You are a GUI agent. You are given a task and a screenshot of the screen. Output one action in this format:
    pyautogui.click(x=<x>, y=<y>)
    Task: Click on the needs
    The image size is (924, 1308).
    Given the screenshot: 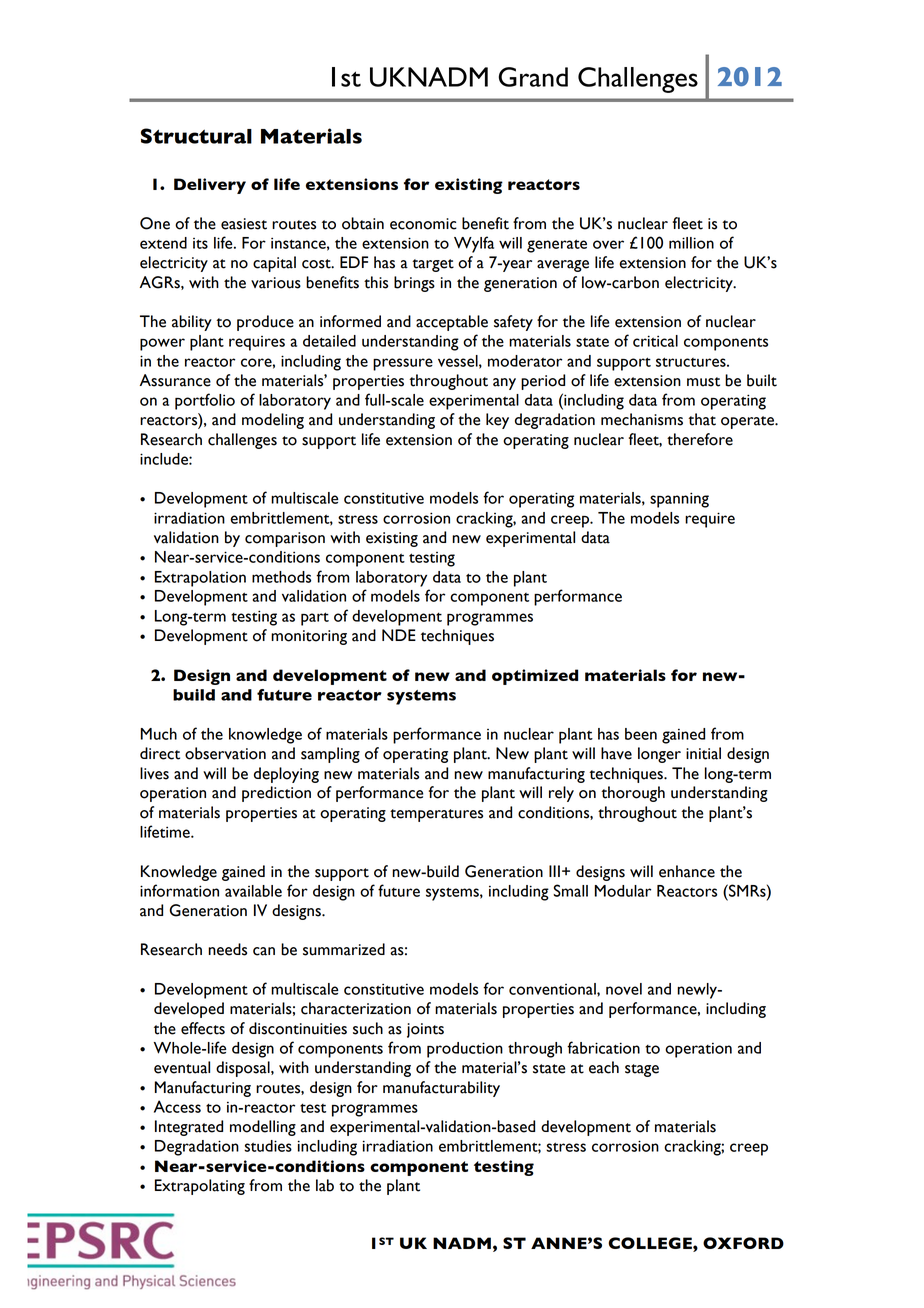 What is the action you would take?
    pyautogui.click(x=227, y=949)
